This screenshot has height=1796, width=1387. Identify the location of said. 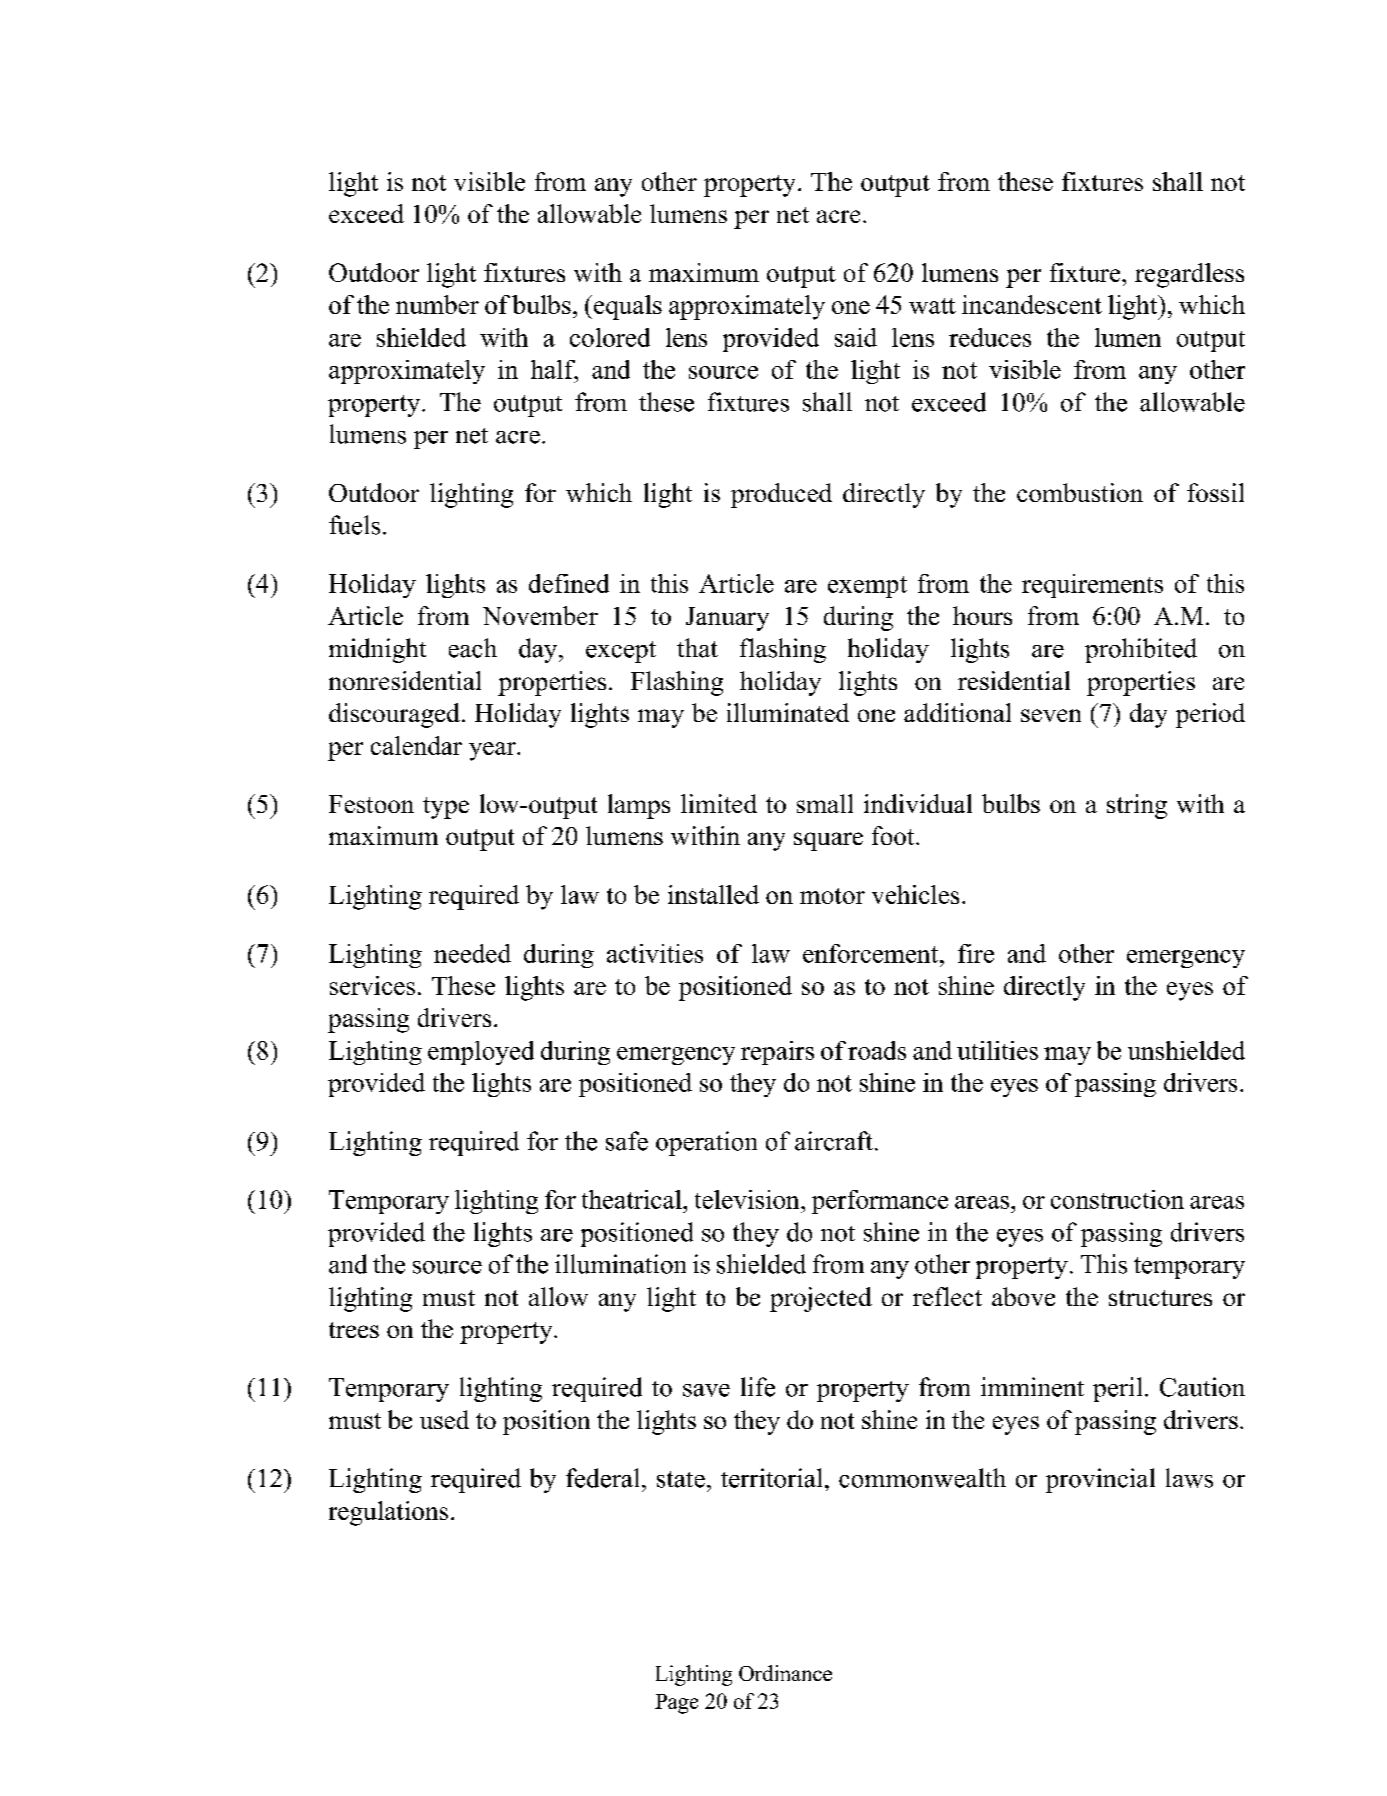
(856, 337).
